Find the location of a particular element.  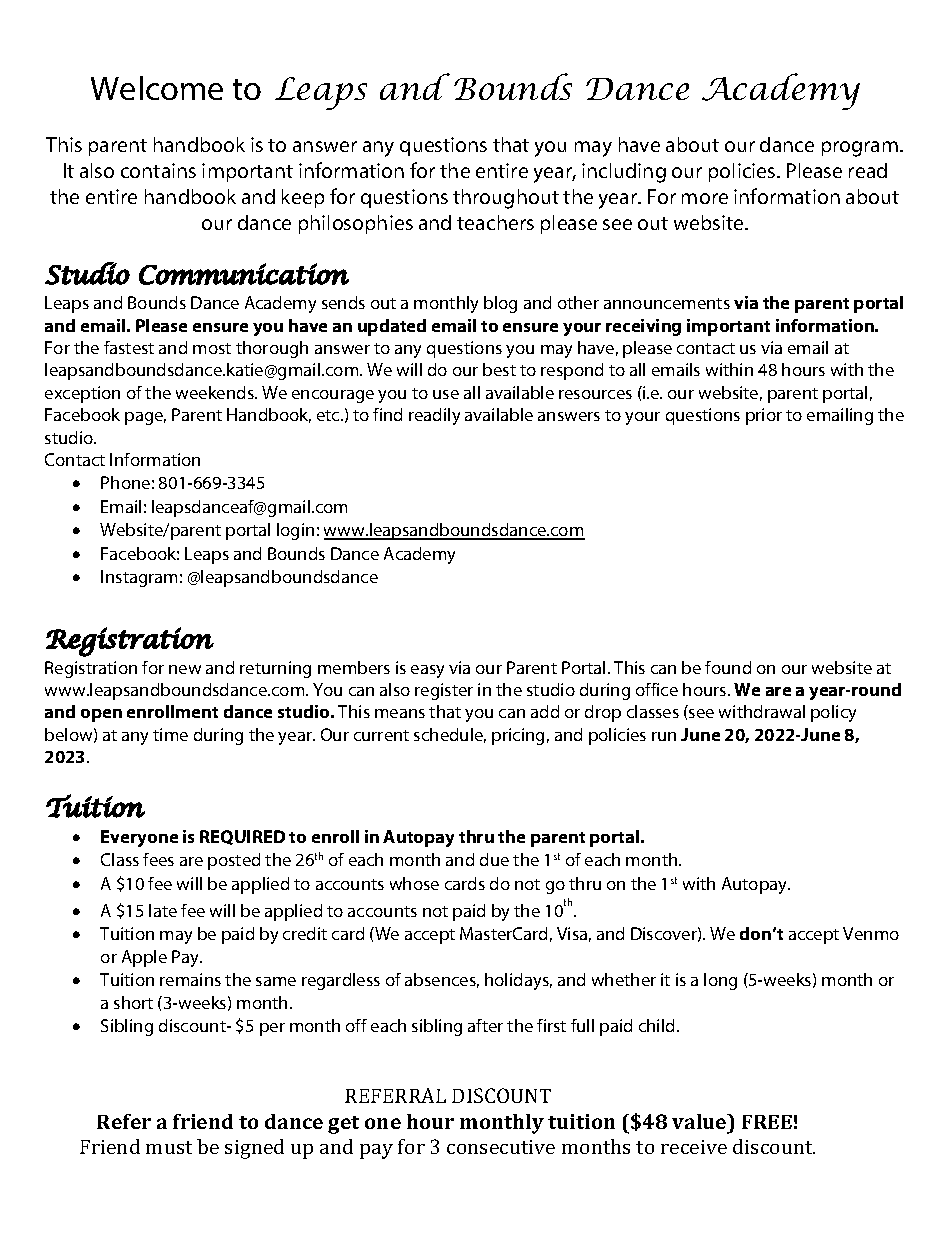

Welcome is located at coordinates (157, 88).
